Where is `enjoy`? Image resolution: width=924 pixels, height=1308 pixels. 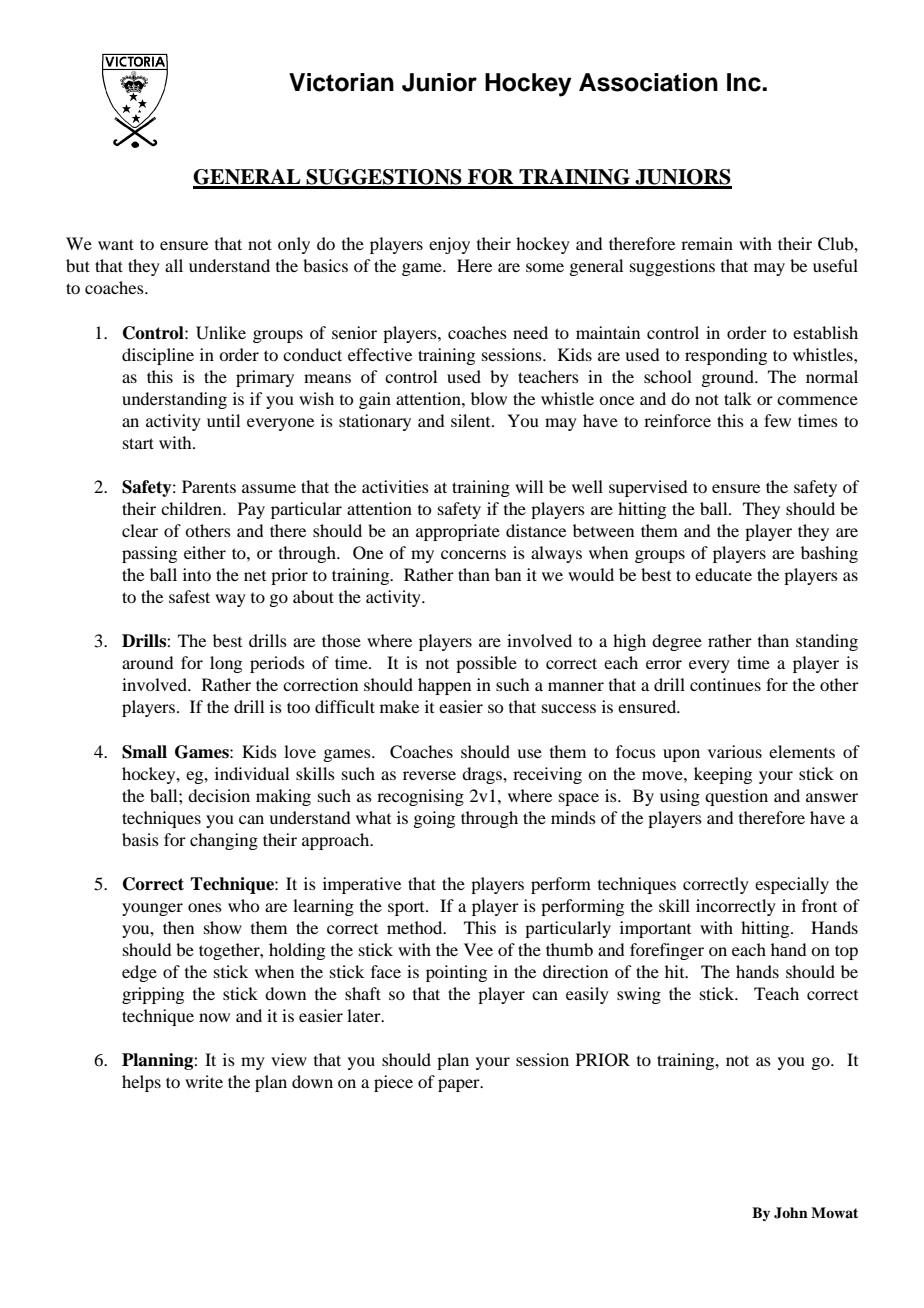 enjoy is located at coordinates (449, 245).
